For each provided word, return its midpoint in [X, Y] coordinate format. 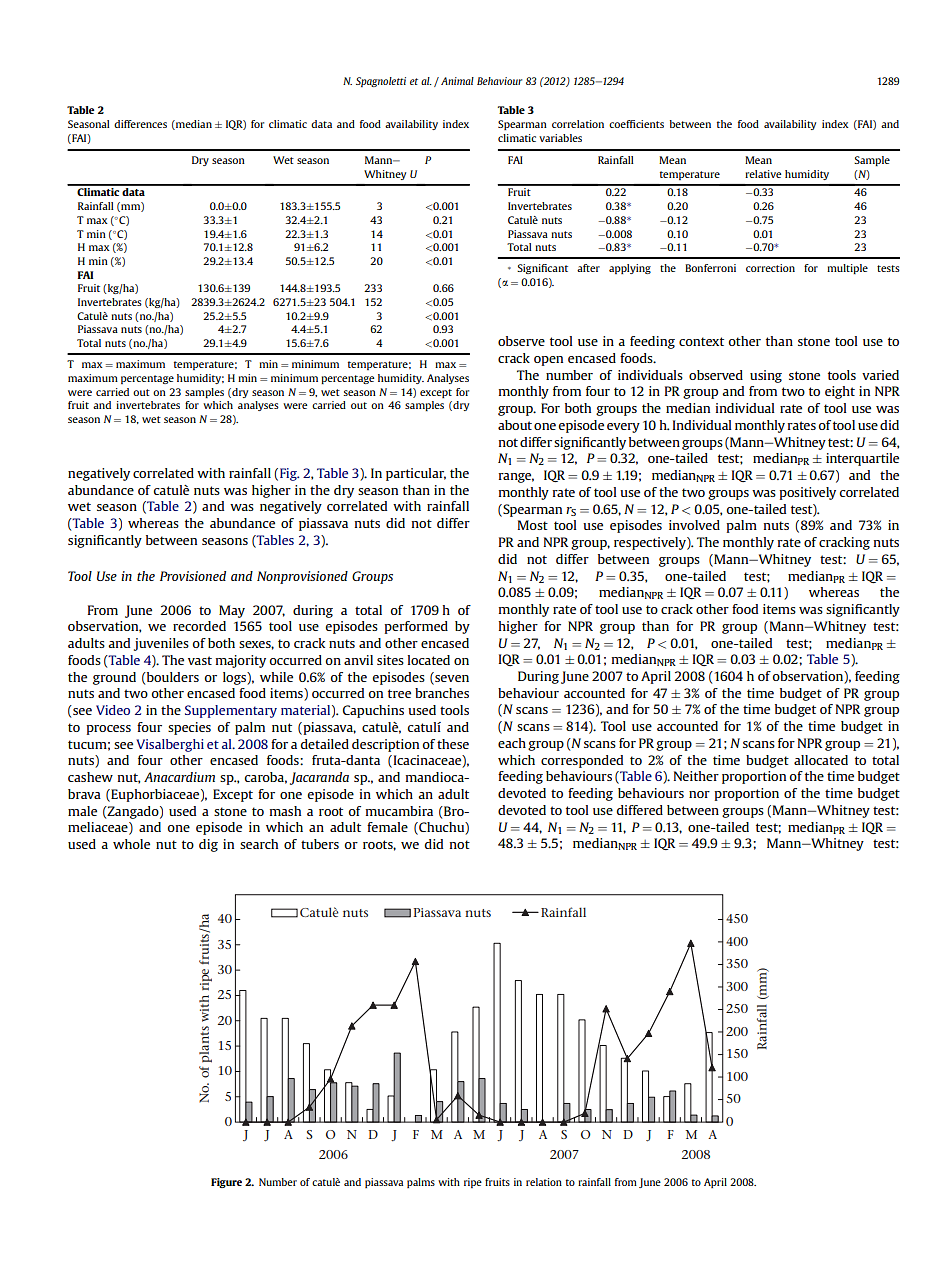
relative [763, 174]
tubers [320, 844]
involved [694, 525]
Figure [226, 1183]
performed [416, 627]
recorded [199, 626]
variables [560, 138]
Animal [457, 81]
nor [699, 794]
